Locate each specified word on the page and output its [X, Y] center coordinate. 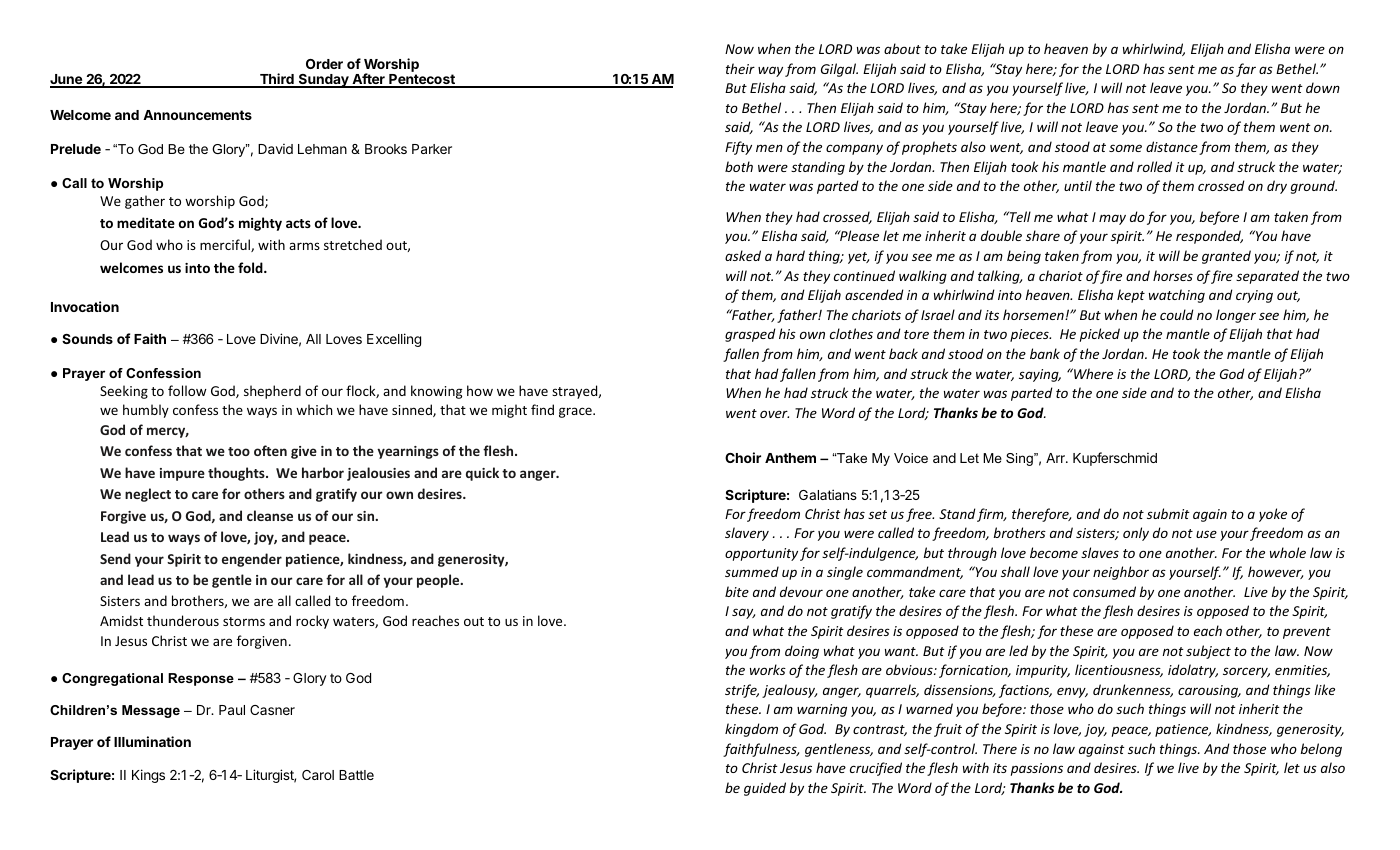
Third [277, 80]
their [740, 68]
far [1246, 70]
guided [765, 789]
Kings [148, 776]
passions [1037, 769]
